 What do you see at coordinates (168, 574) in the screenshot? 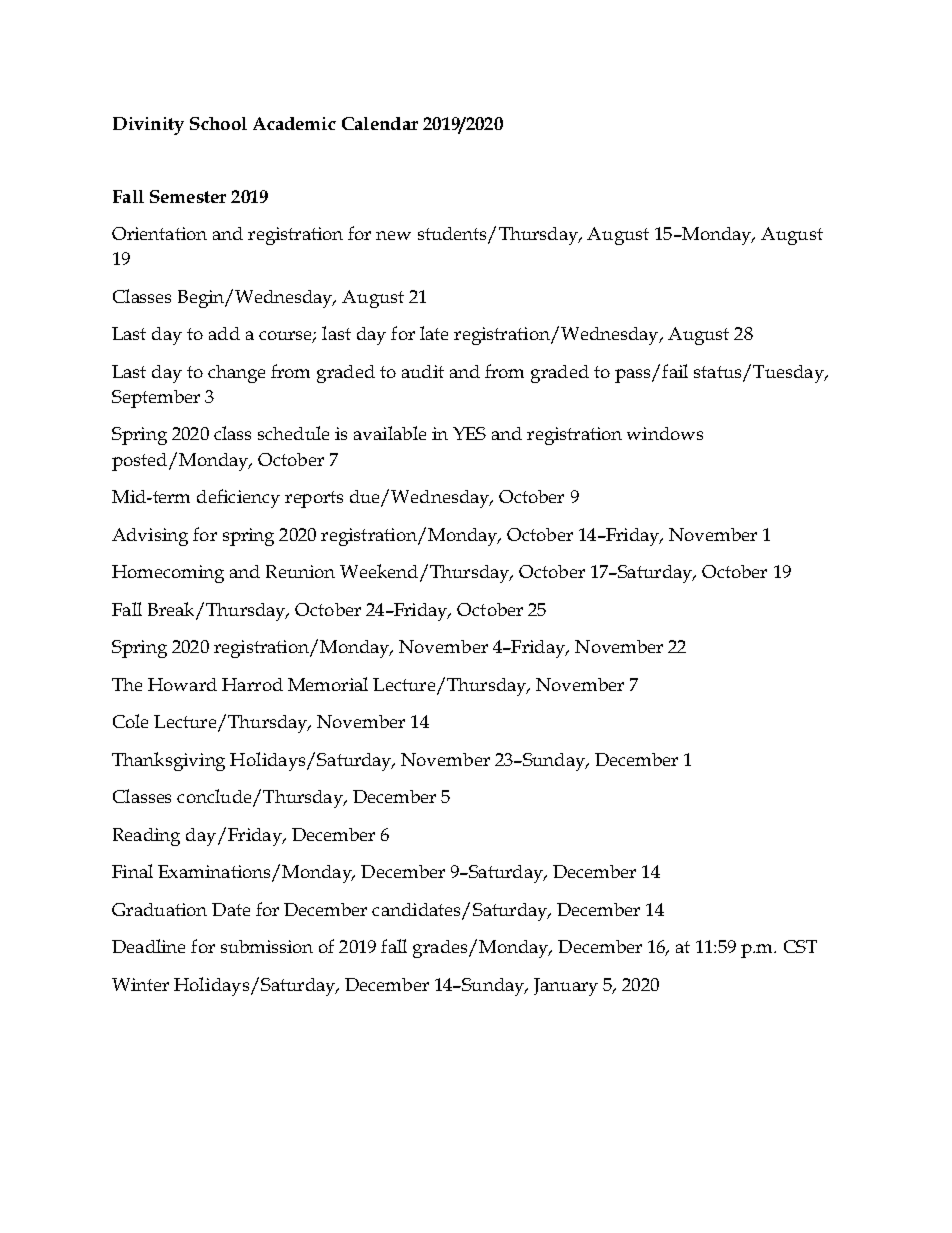
I see `Homecoming` at bounding box center [168, 574].
